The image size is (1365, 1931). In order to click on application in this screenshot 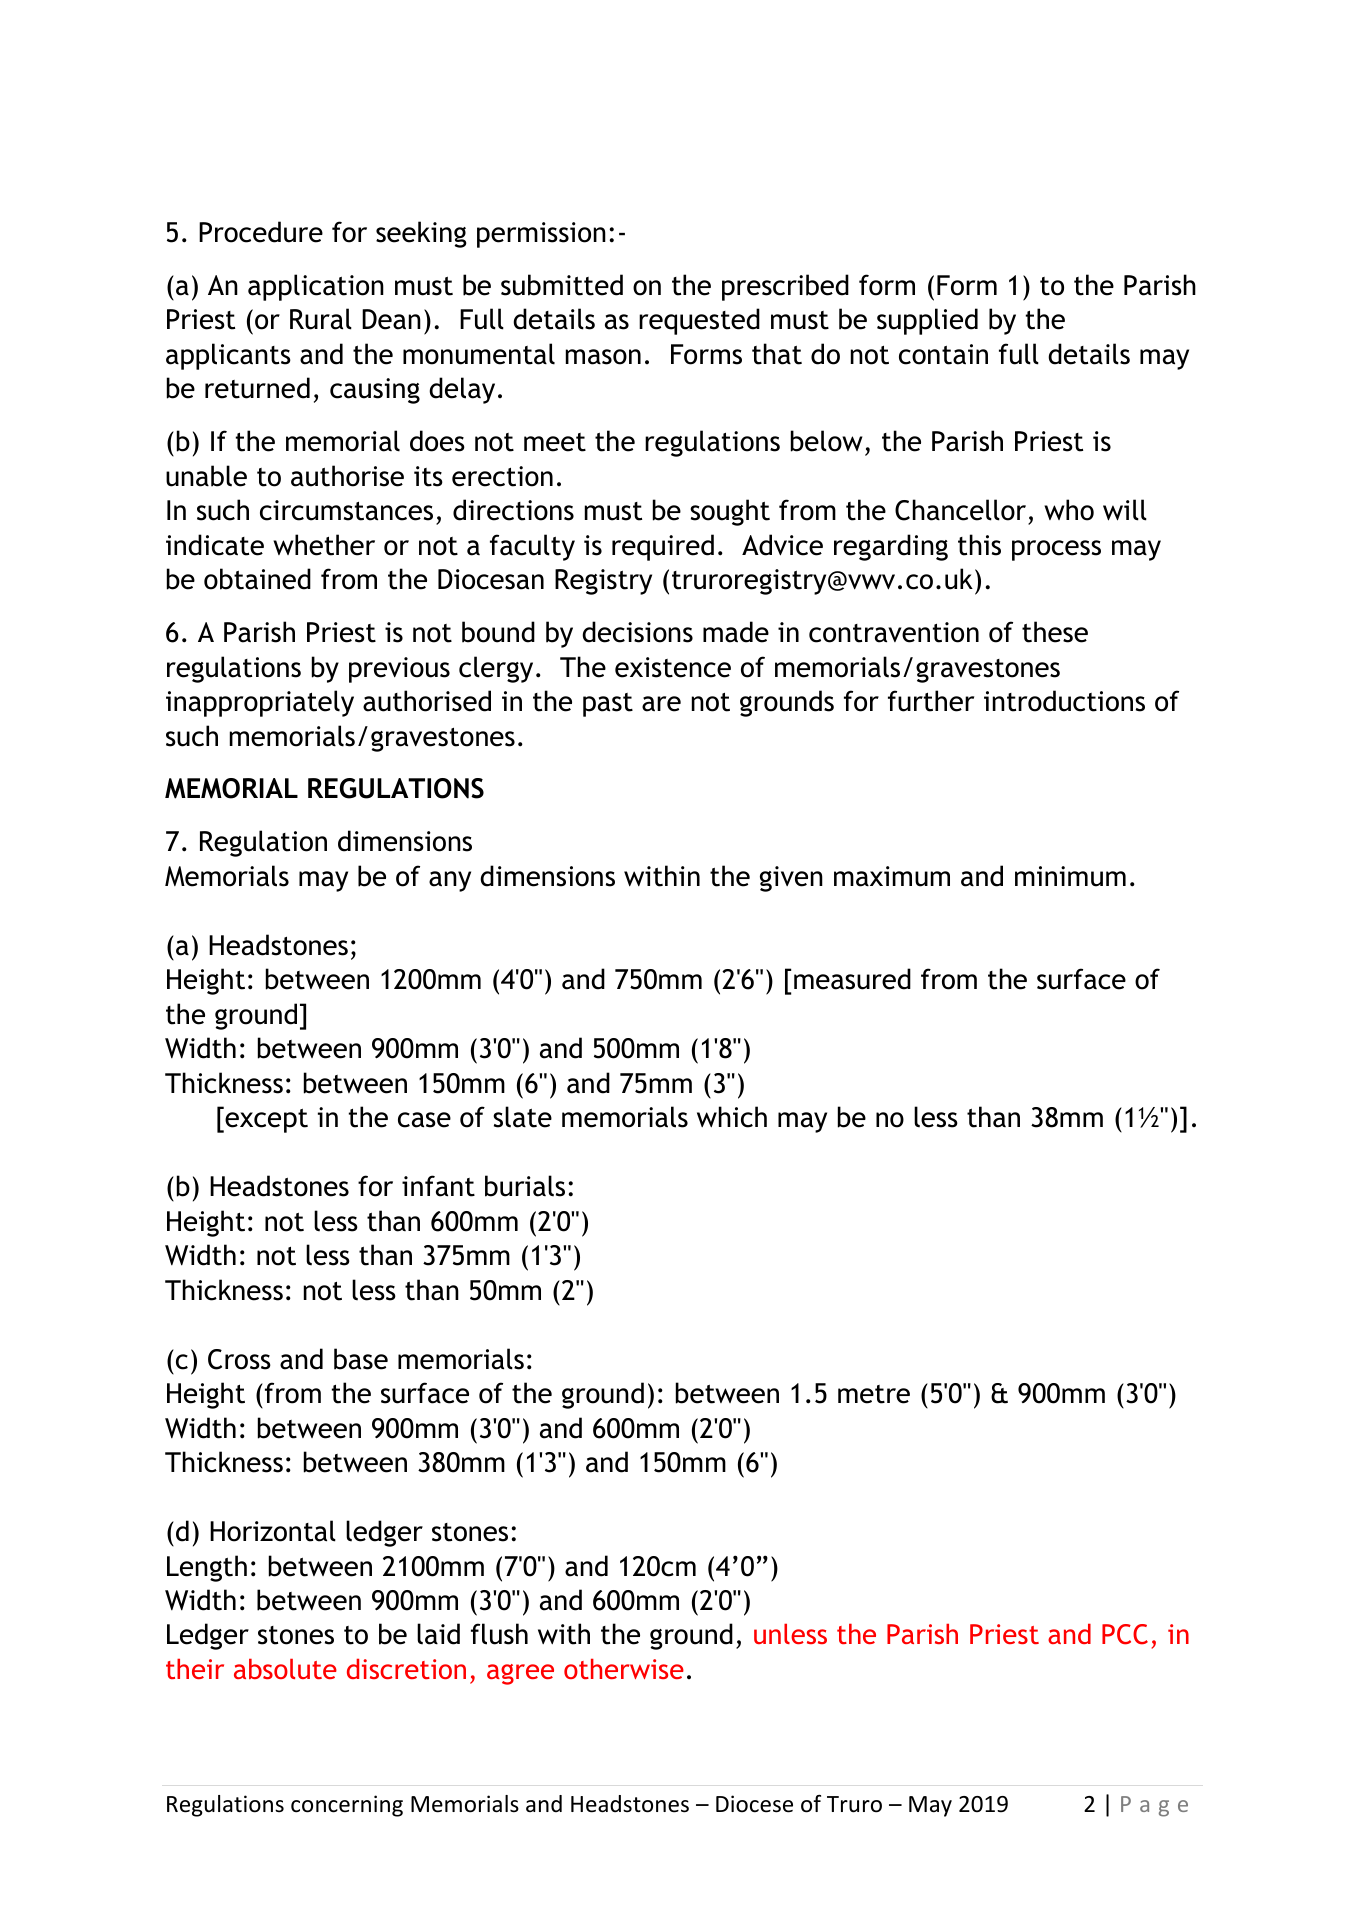, I will do `click(316, 287)`.
